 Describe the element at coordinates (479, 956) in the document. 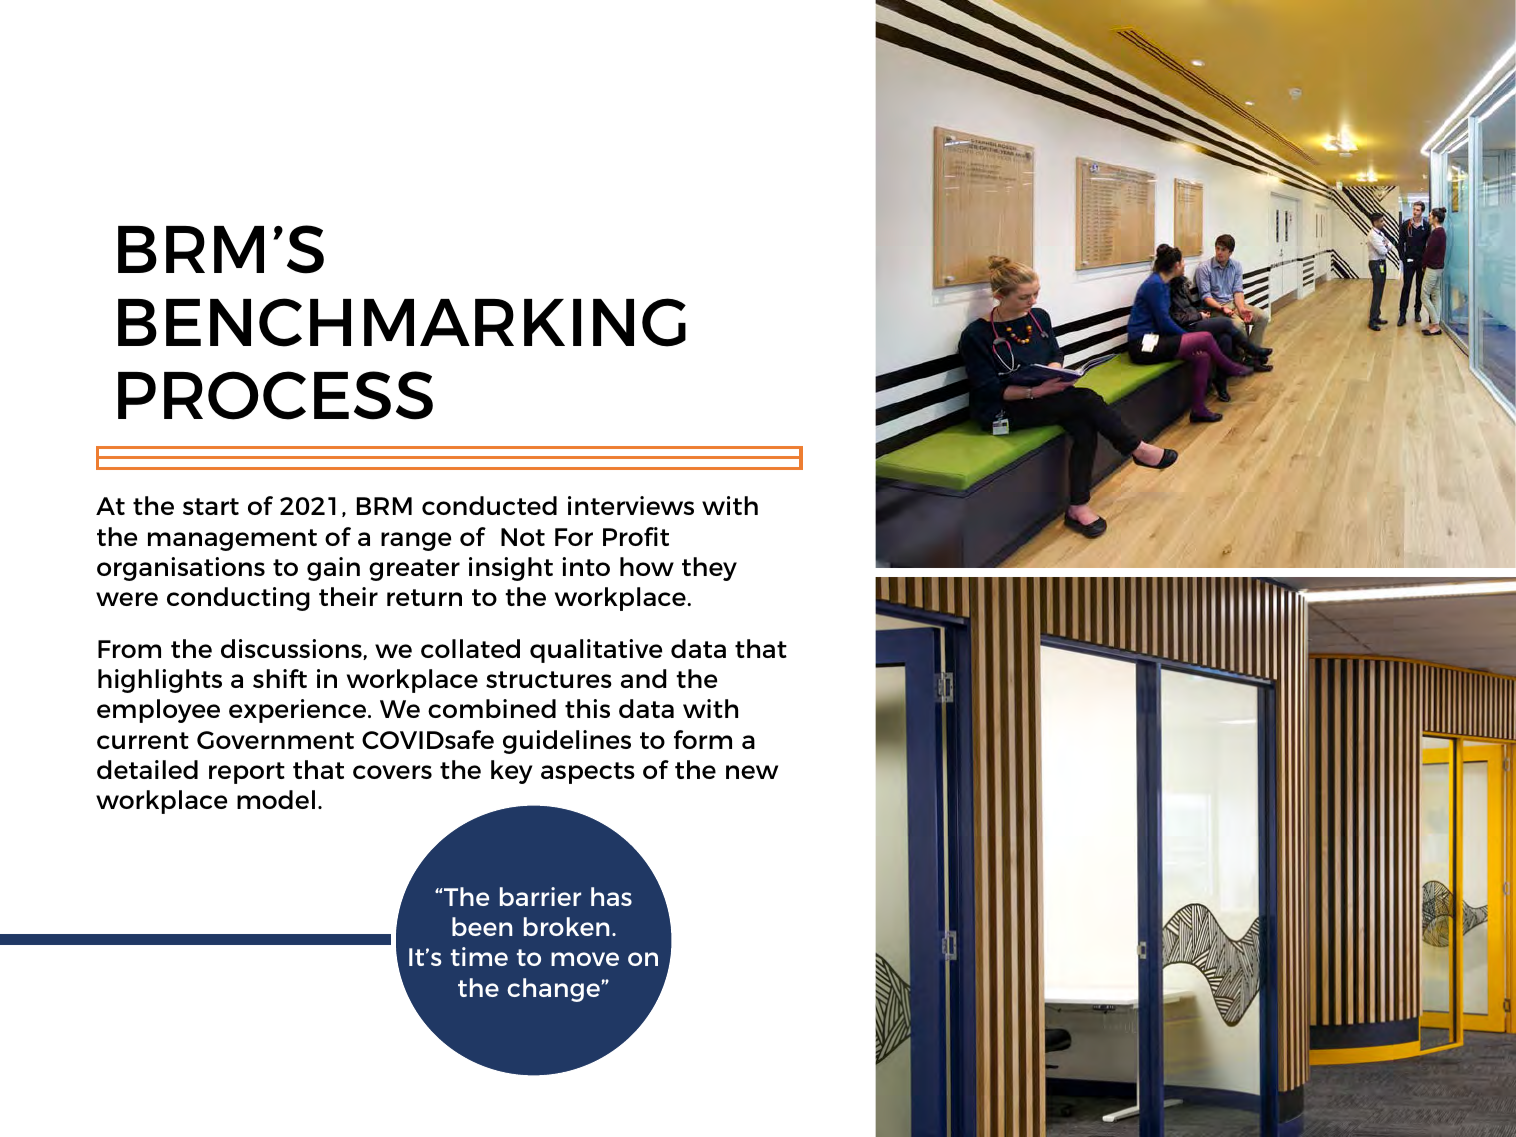

I see `time` at that location.
